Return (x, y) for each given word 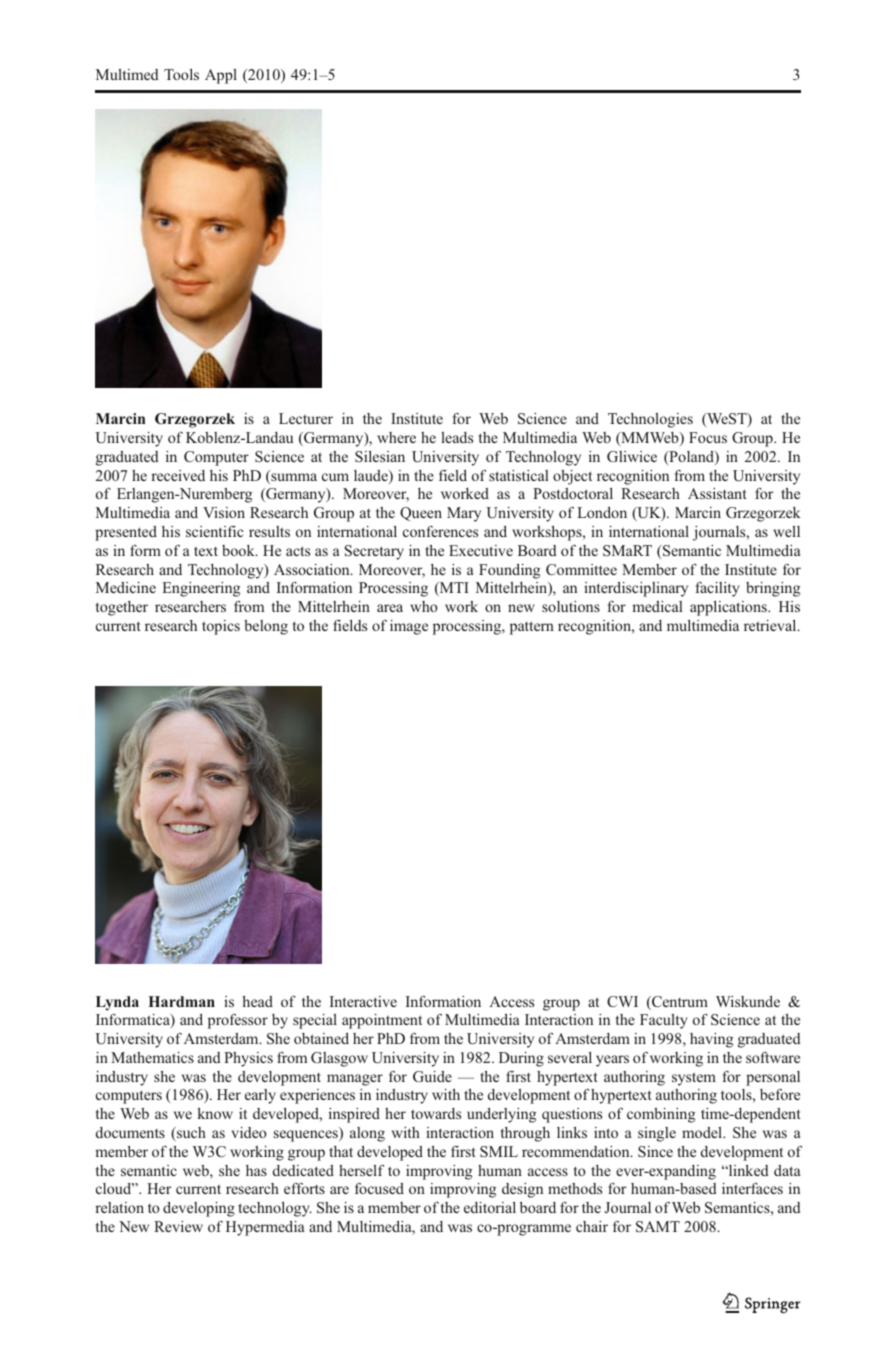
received (178, 475)
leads (457, 437)
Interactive (363, 1001)
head (257, 1001)
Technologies (650, 420)
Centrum (679, 1003)
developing (199, 1209)
